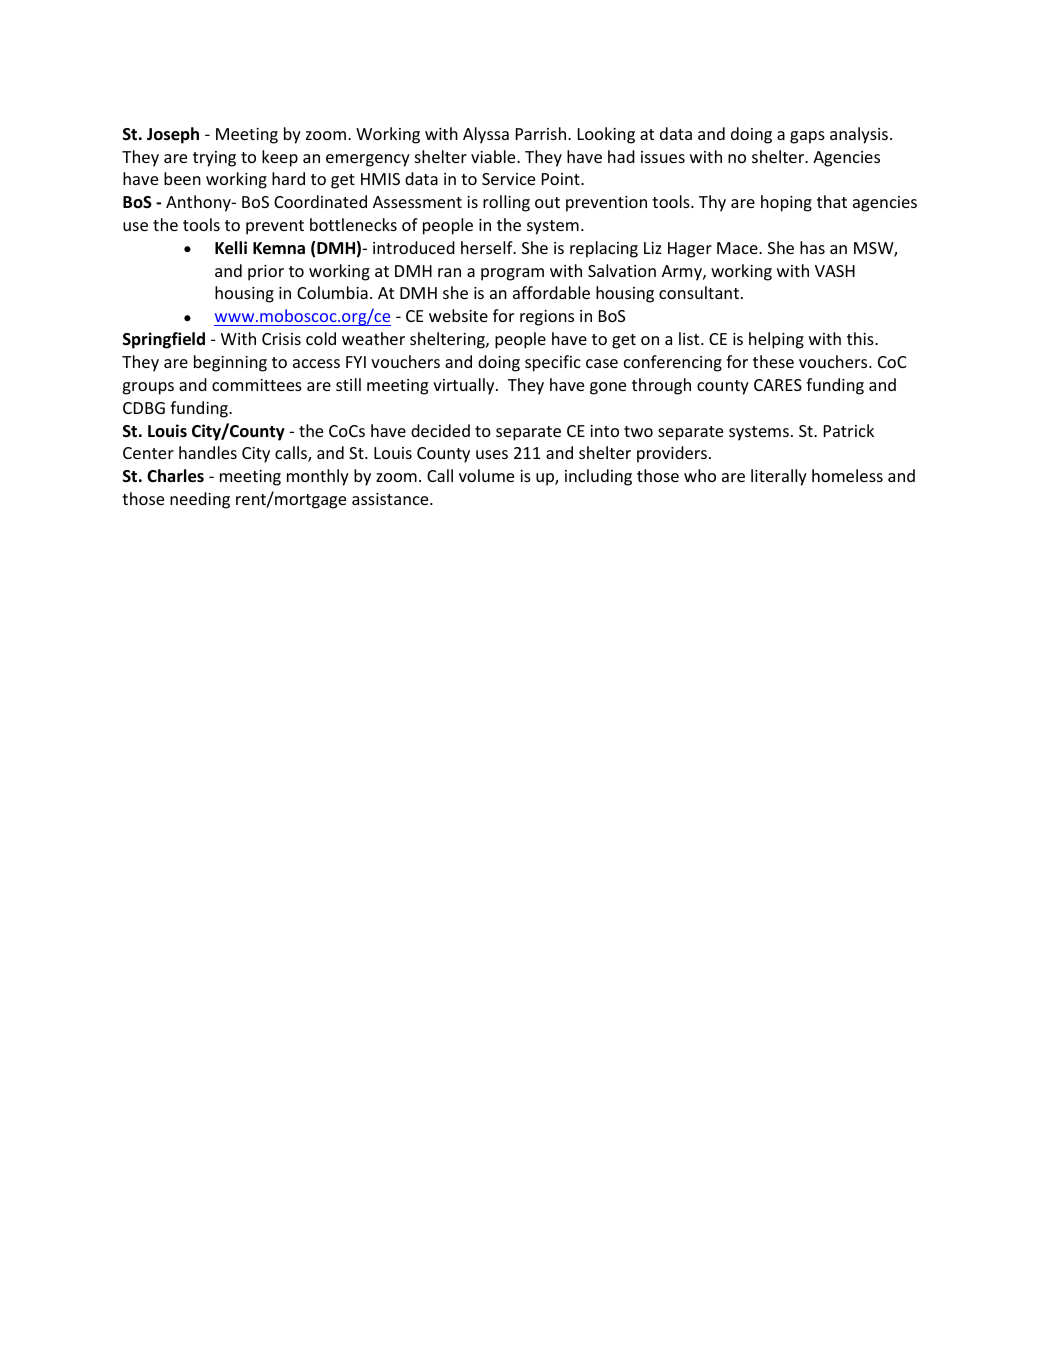 This document has width=1041, height=1347. Describe the element at coordinates (486, 135) in the document. I see `Alyssa` at that location.
